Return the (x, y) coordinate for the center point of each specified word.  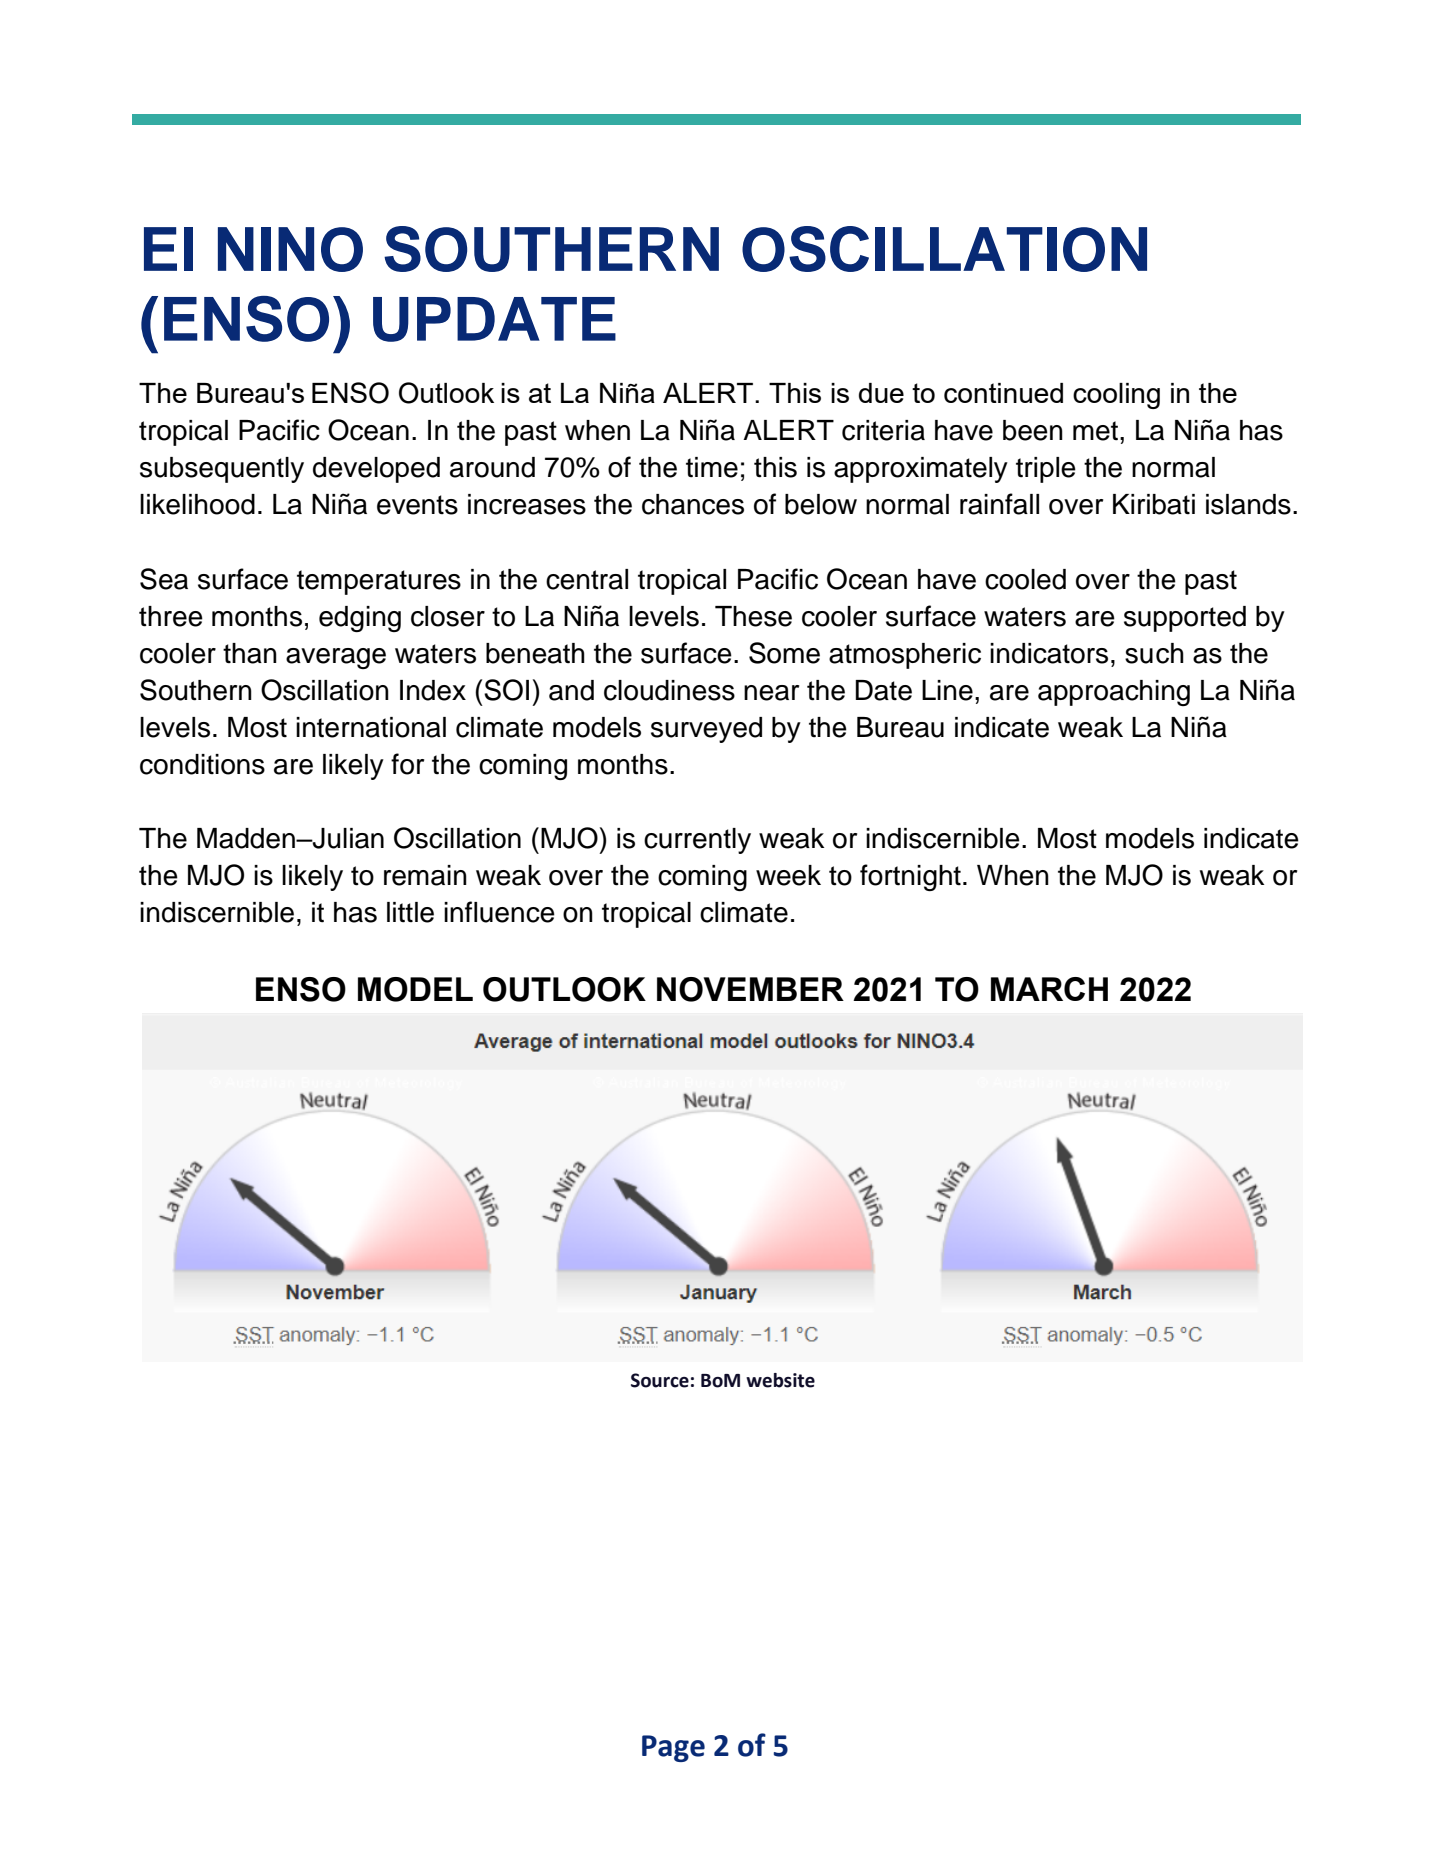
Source (660, 1380)
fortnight (910, 877)
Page (673, 1748)
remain (425, 875)
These (753, 616)
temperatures (379, 582)
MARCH (1049, 989)
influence (499, 912)
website (780, 1380)
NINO (290, 249)
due (881, 393)
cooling (1116, 396)
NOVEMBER (750, 989)
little (410, 912)
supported (1185, 619)
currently (697, 841)
